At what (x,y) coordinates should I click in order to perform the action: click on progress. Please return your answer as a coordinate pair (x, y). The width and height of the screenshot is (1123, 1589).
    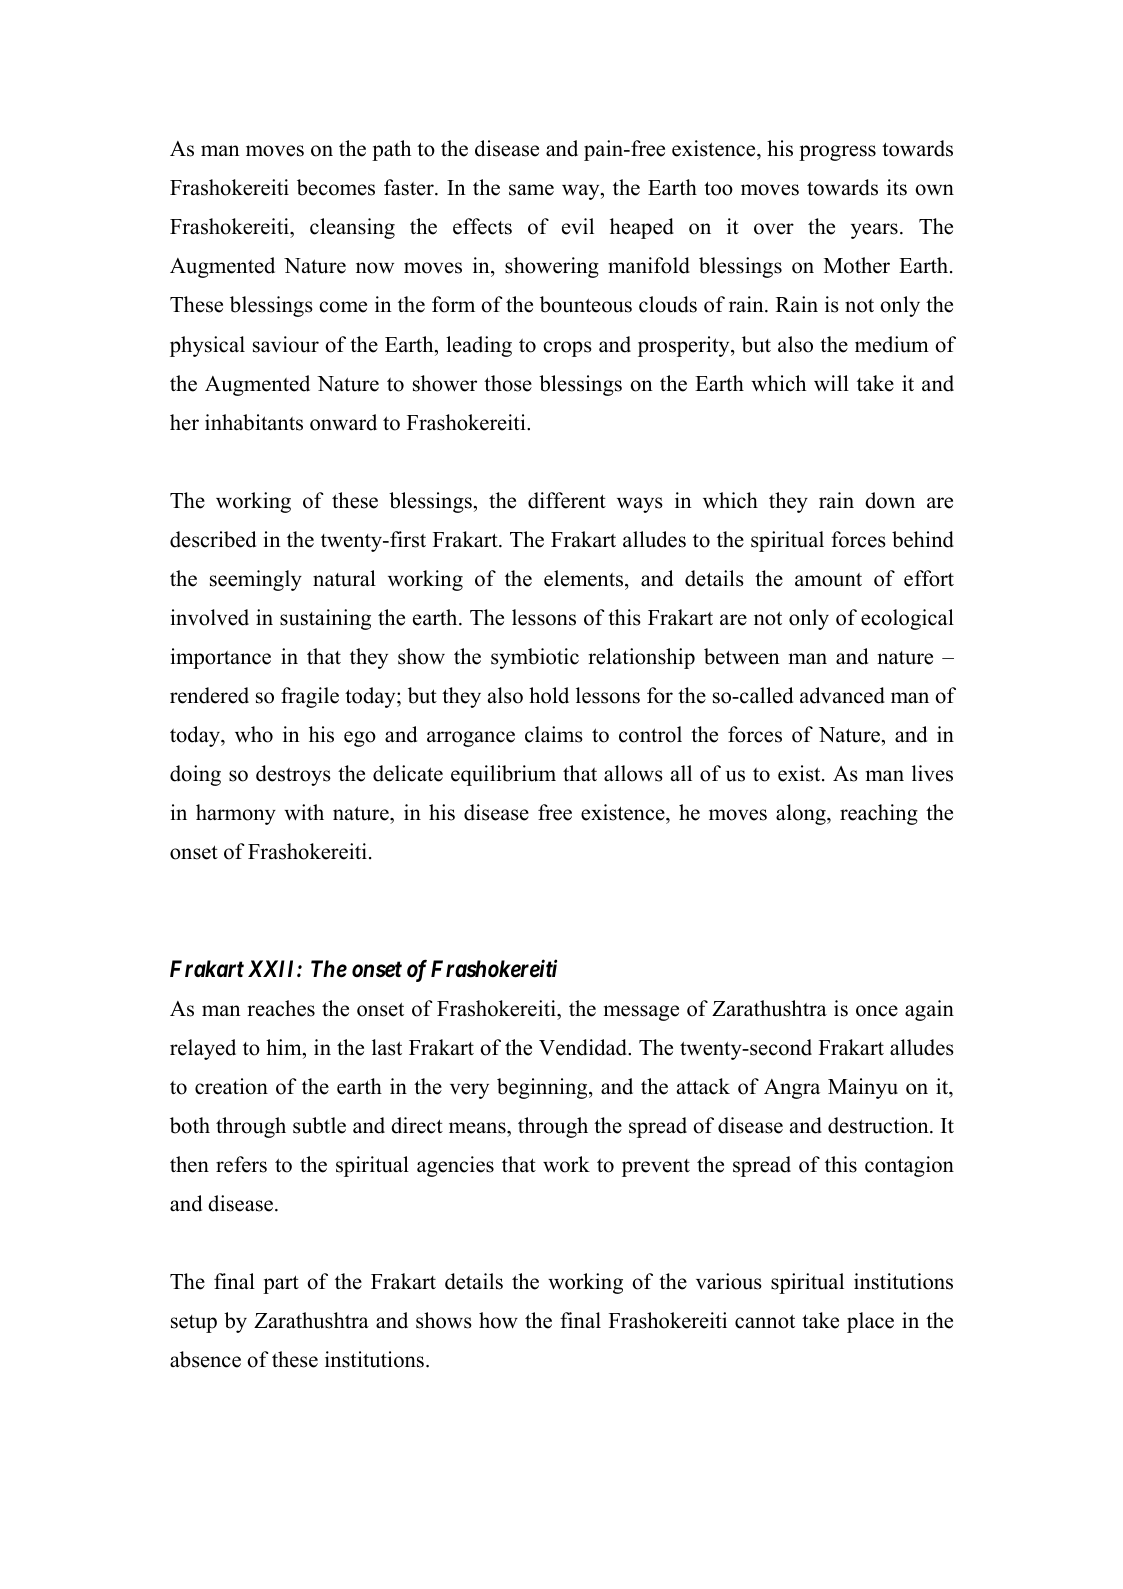
    Looking at the image, I should click on (837, 153).
